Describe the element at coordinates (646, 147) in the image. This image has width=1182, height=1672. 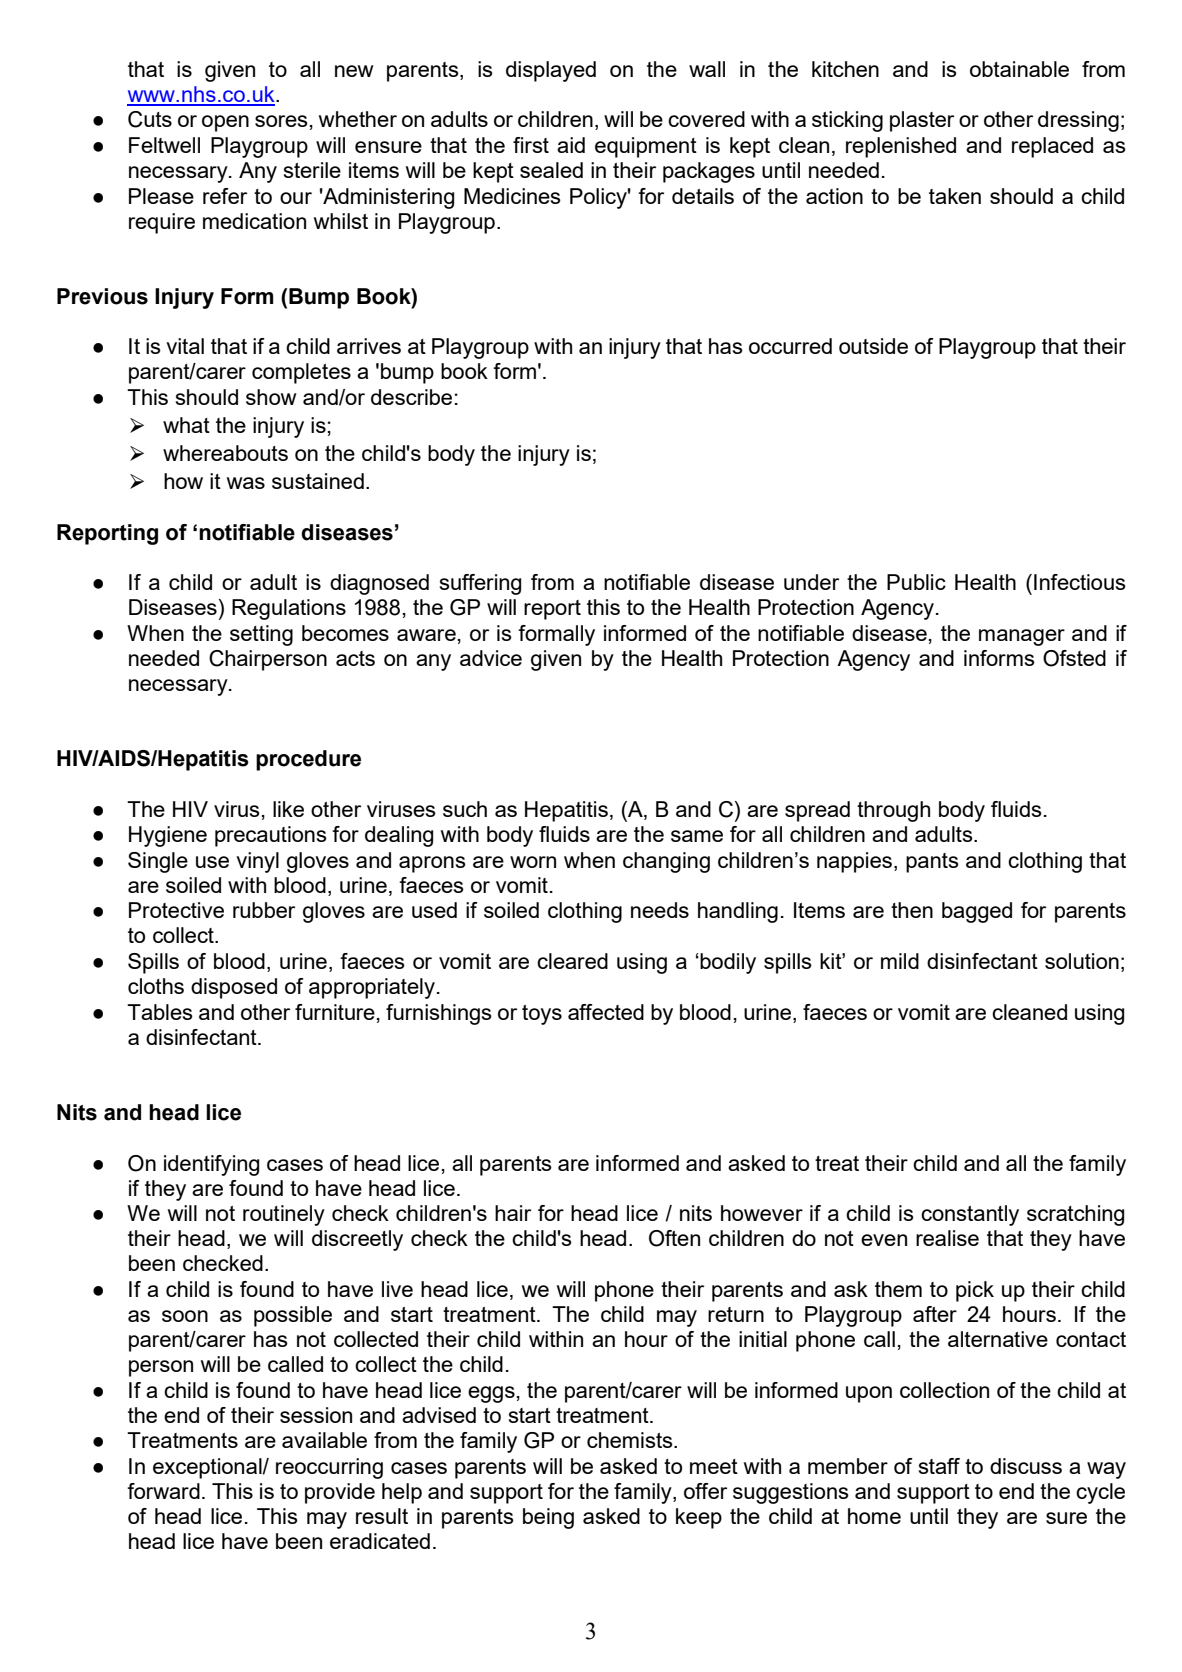
I see `equipment` at that location.
